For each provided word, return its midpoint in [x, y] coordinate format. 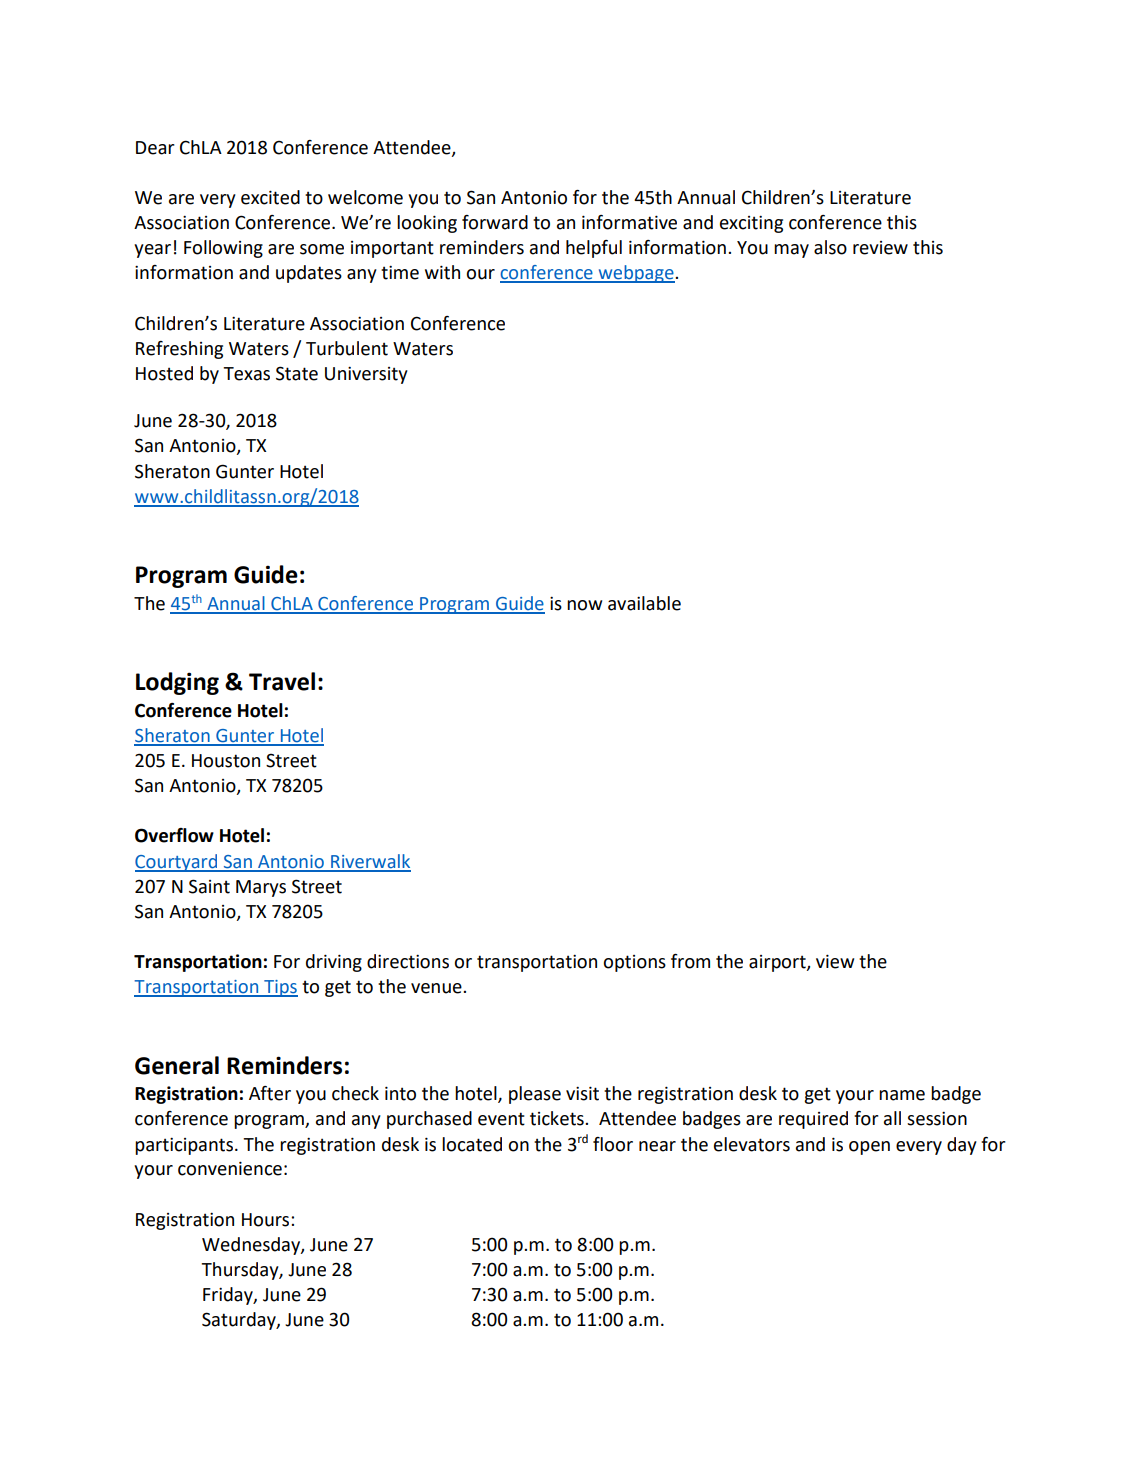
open [869, 1148]
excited [270, 197]
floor [613, 1144]
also [830, 247]
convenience [230, 1168]
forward [495, 222]
